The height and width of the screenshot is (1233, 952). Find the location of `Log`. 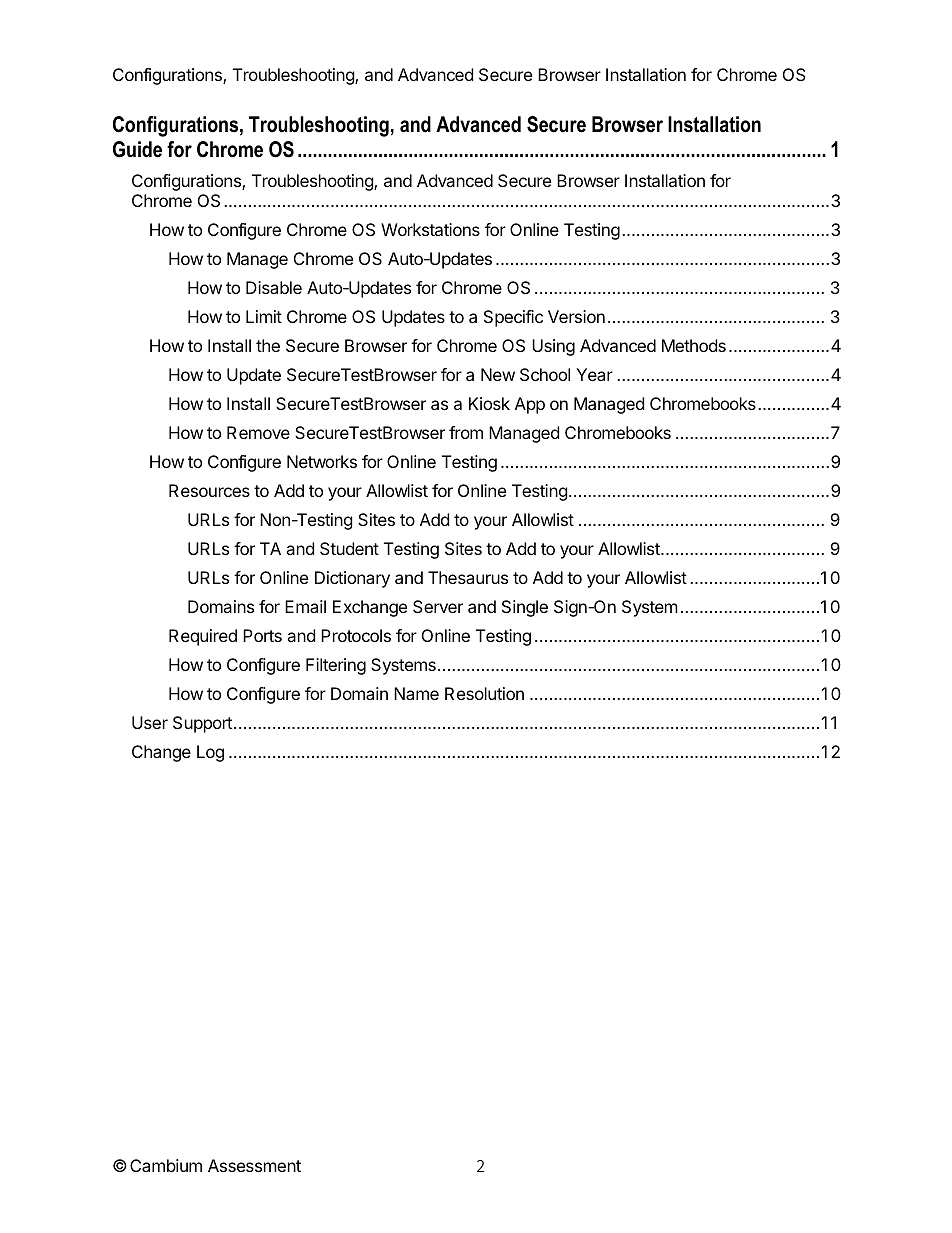

Log is located at coordinates (210, 753).
